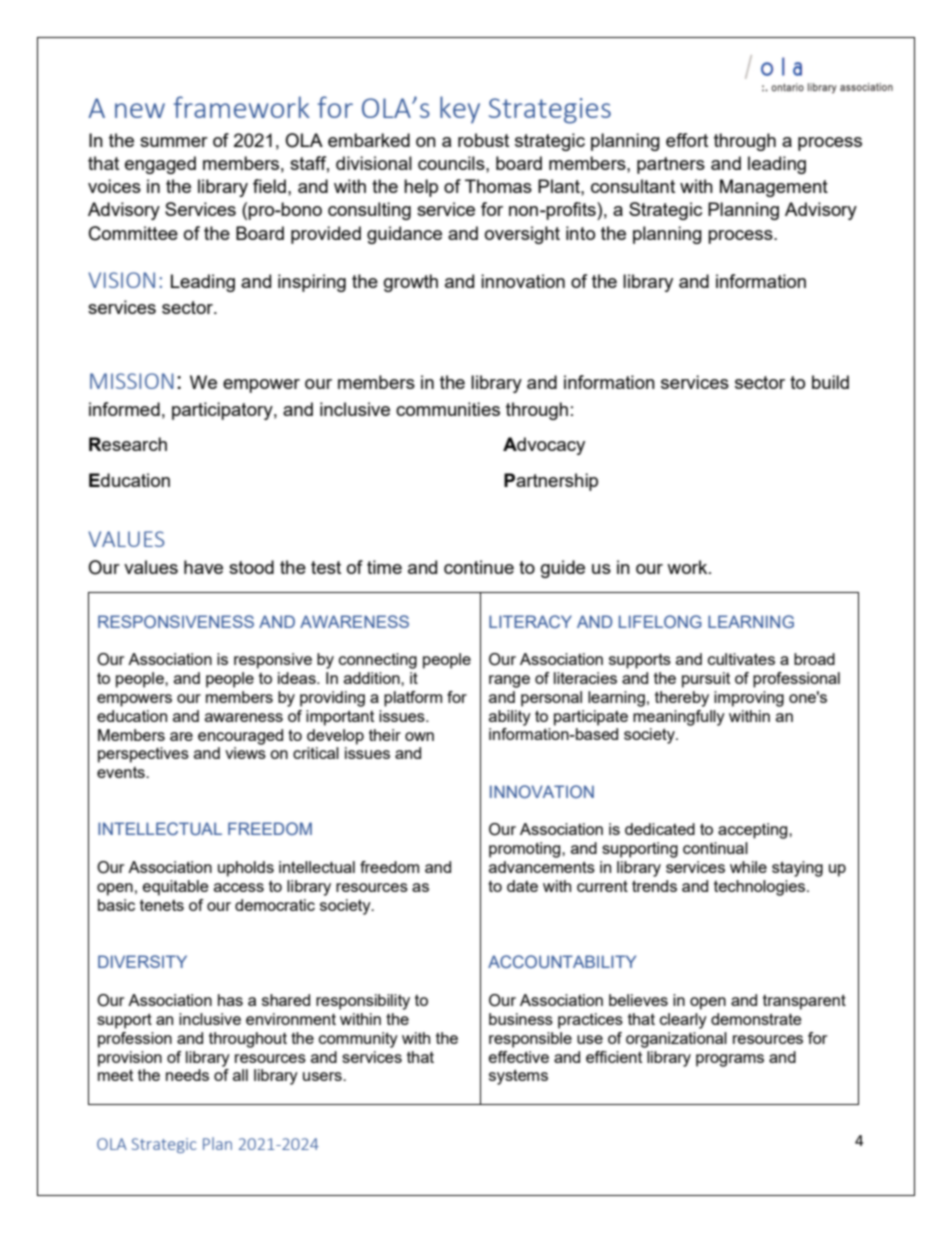 Image resolution: width=952 pixels, height=1233 pixels. Describe the element at coordinates (519, 1057) in the screenshot. I see `effective` at that location.
